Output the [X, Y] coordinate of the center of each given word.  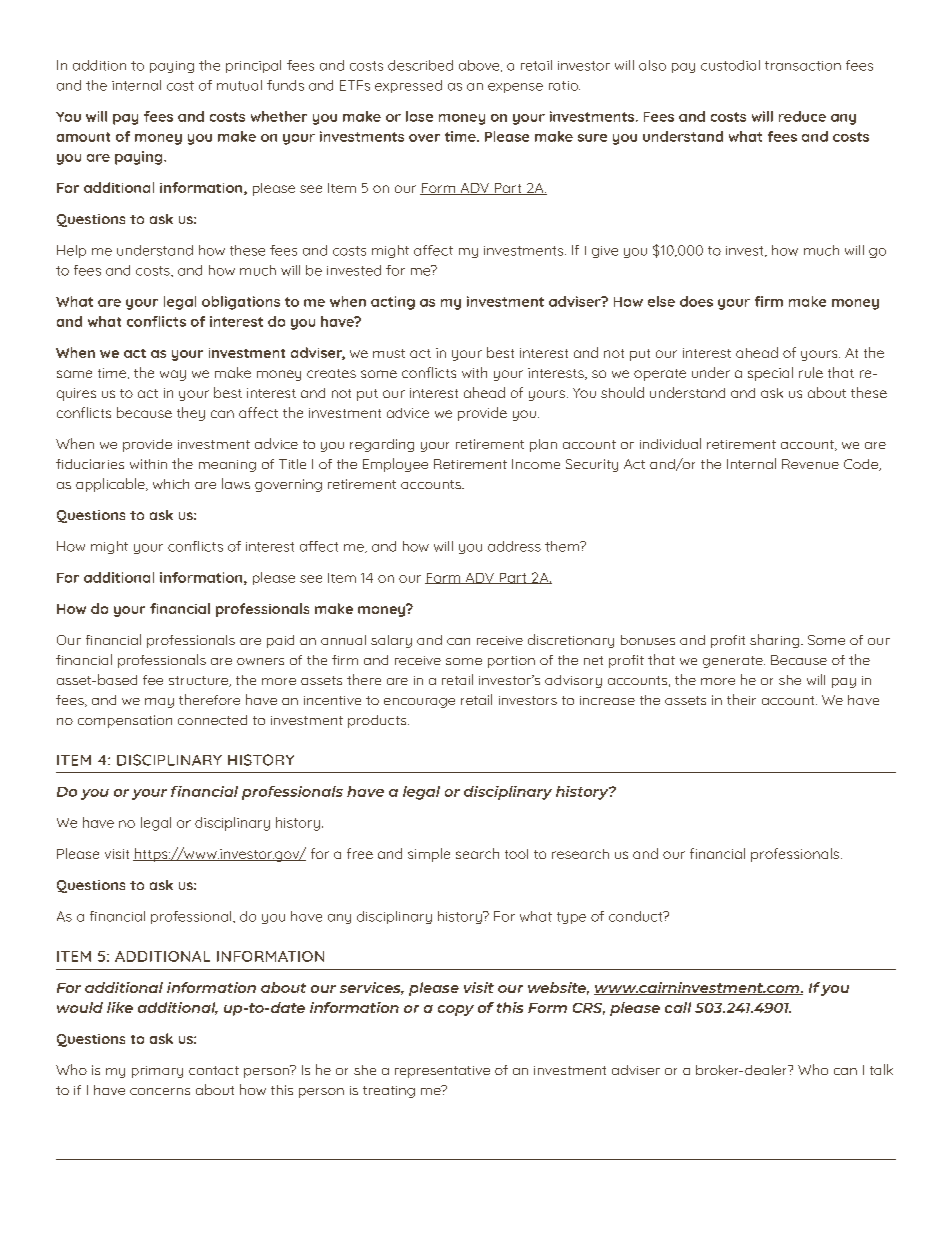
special [770, 374]
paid [280, 641]
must [389, 353]
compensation [125, 721]
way [173, 375]
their [741, 699]
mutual [239, 85]
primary [157, 1072]
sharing [776, 641]
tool [516, 854]
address [514, 546]
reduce [802, 116]
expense [515, 88]
